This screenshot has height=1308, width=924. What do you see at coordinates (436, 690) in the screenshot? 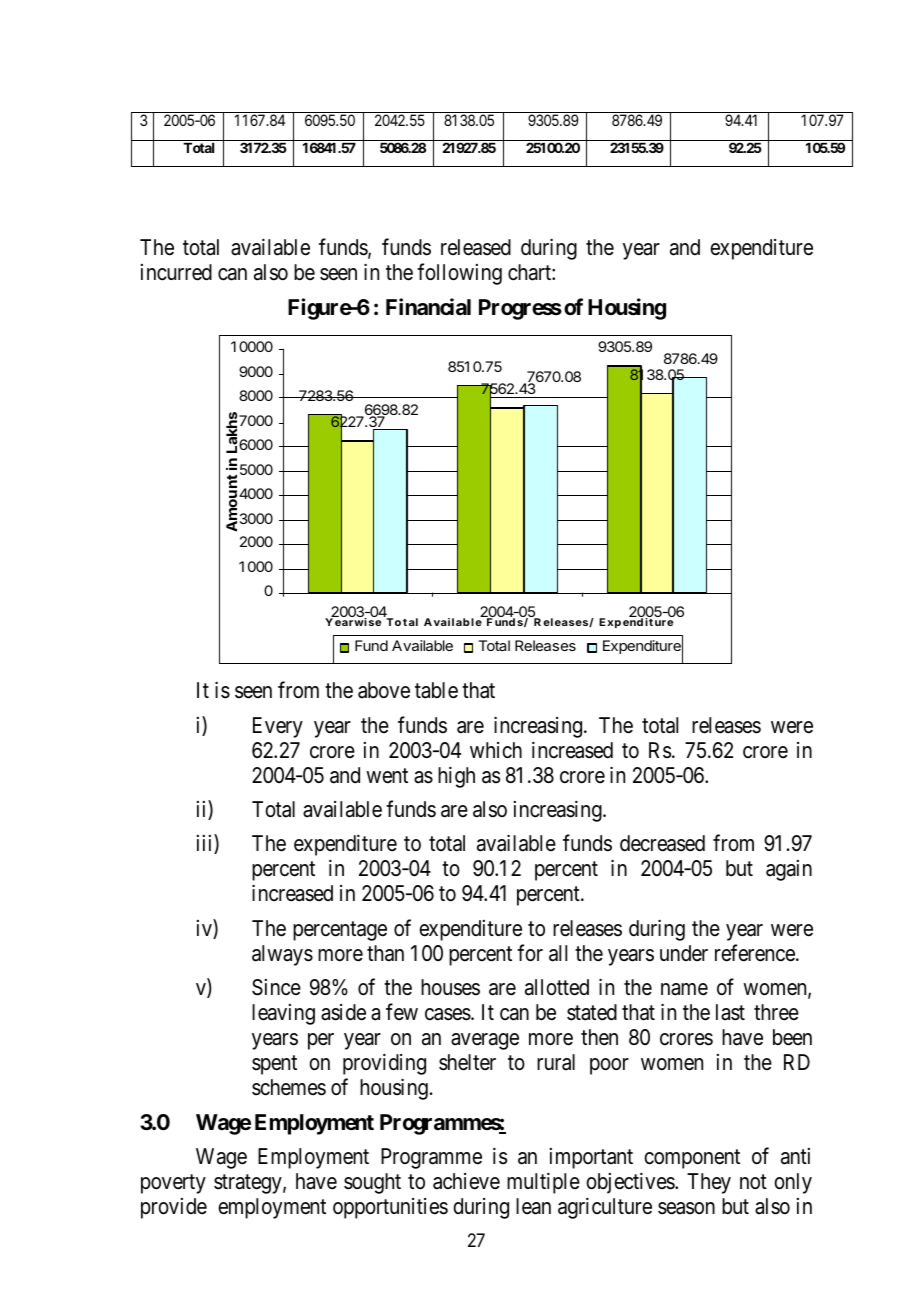
I see `table` at bounding box center [436, 690].
